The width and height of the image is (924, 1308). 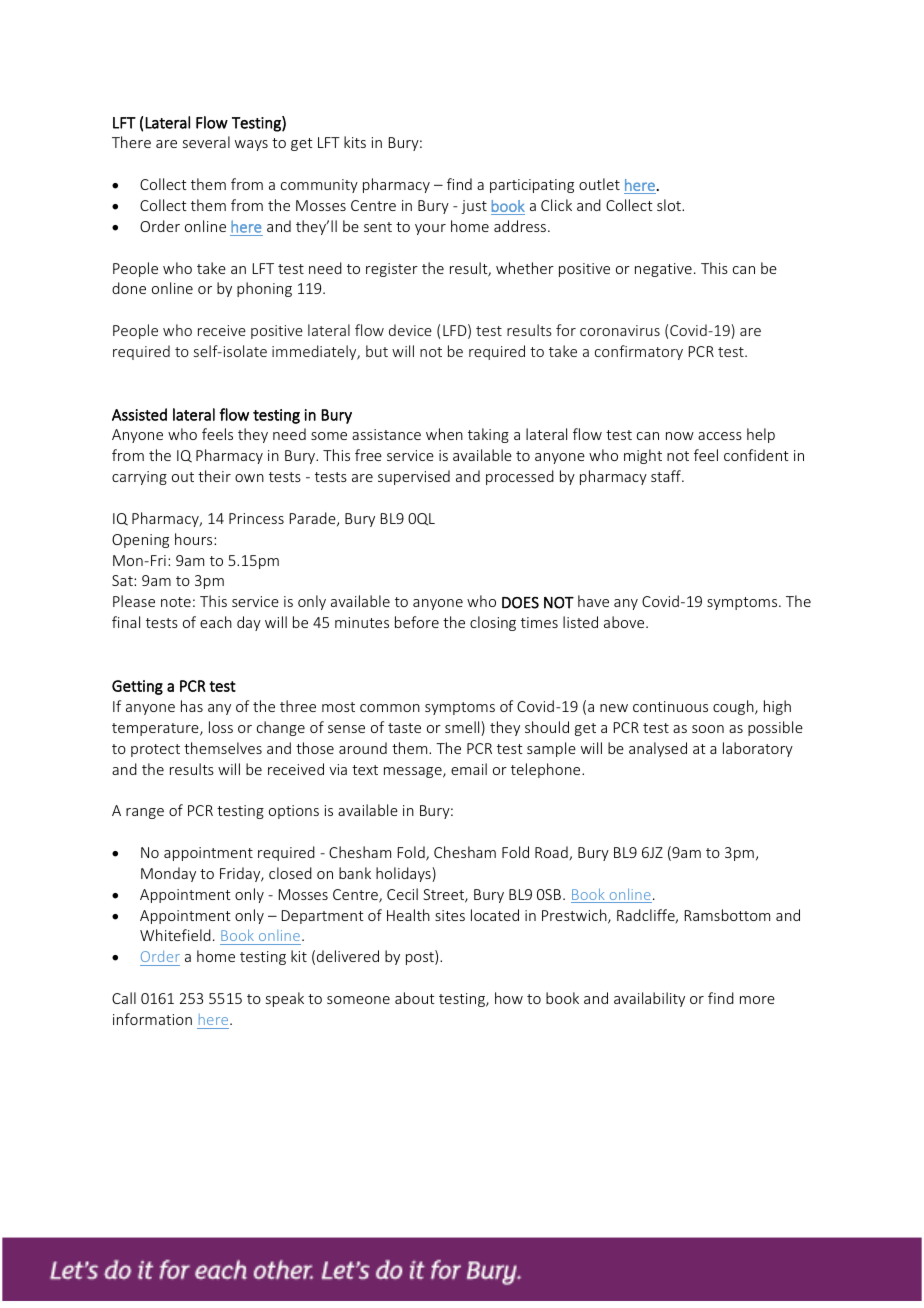 I want to click on above, so click(x=625, y=622).
